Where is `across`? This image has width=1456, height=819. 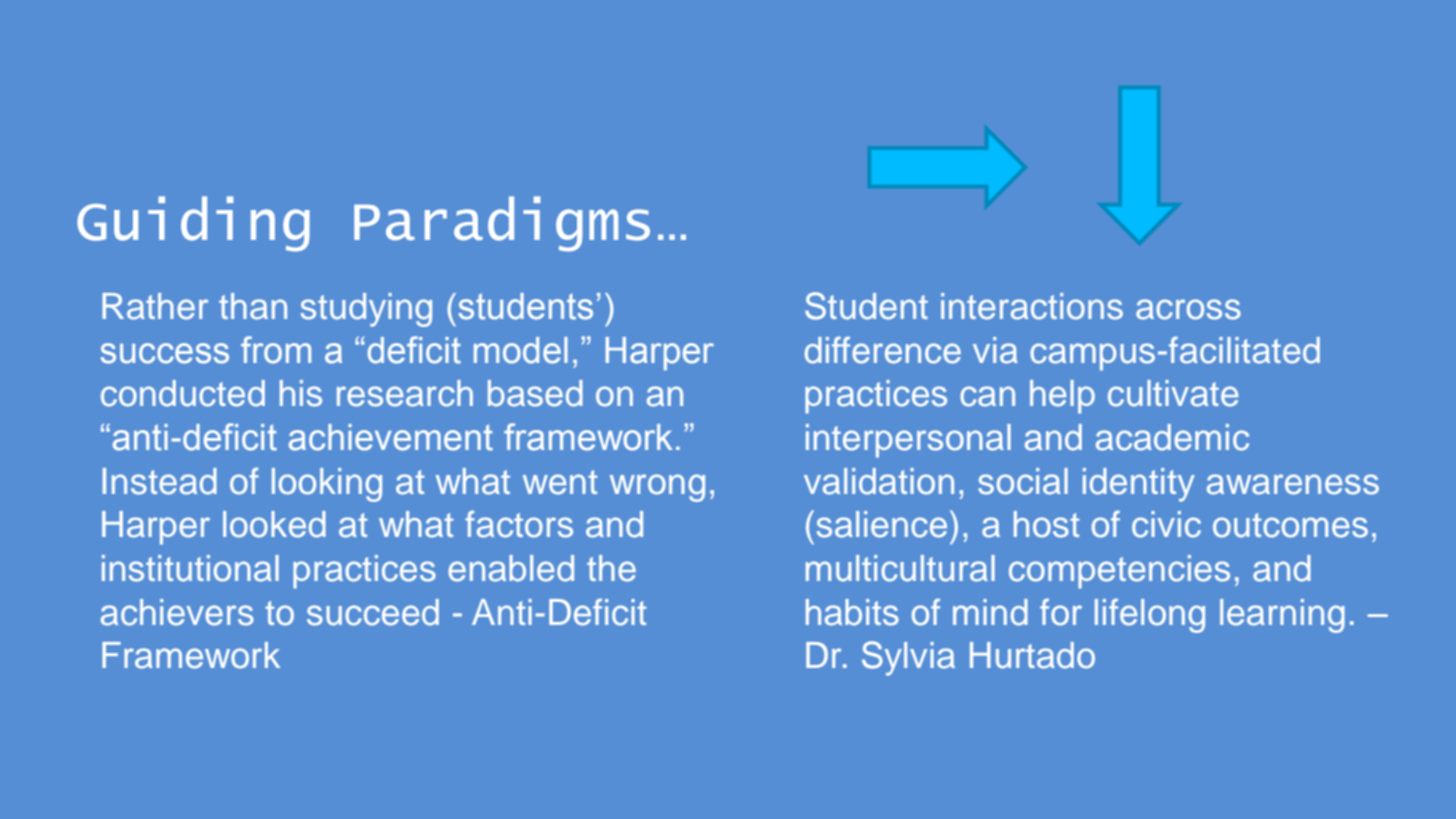
across is located at coordinates (1188, 309).
